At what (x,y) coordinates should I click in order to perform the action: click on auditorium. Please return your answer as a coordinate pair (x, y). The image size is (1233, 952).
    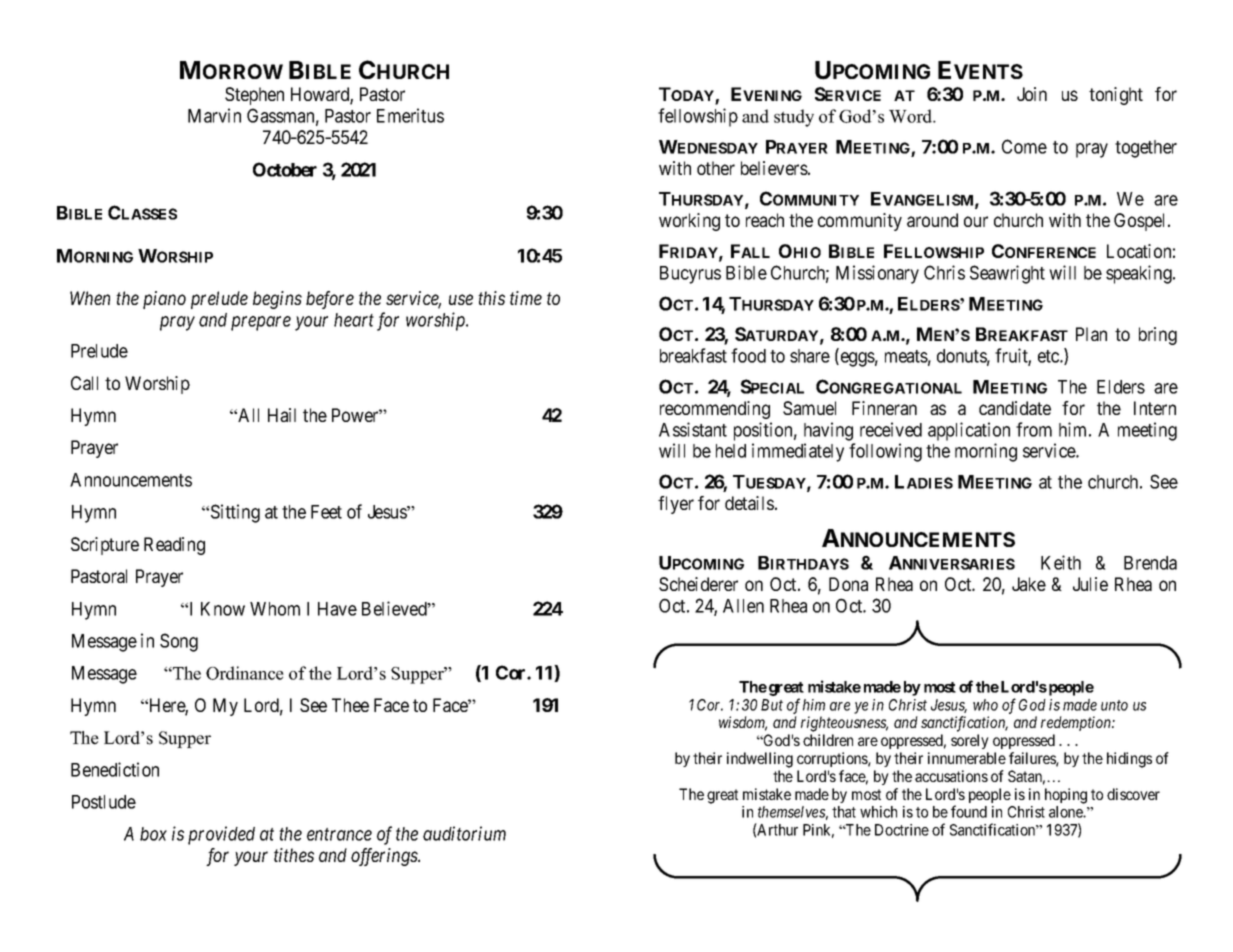
    Looking at the image, I should click on (464, 833).
